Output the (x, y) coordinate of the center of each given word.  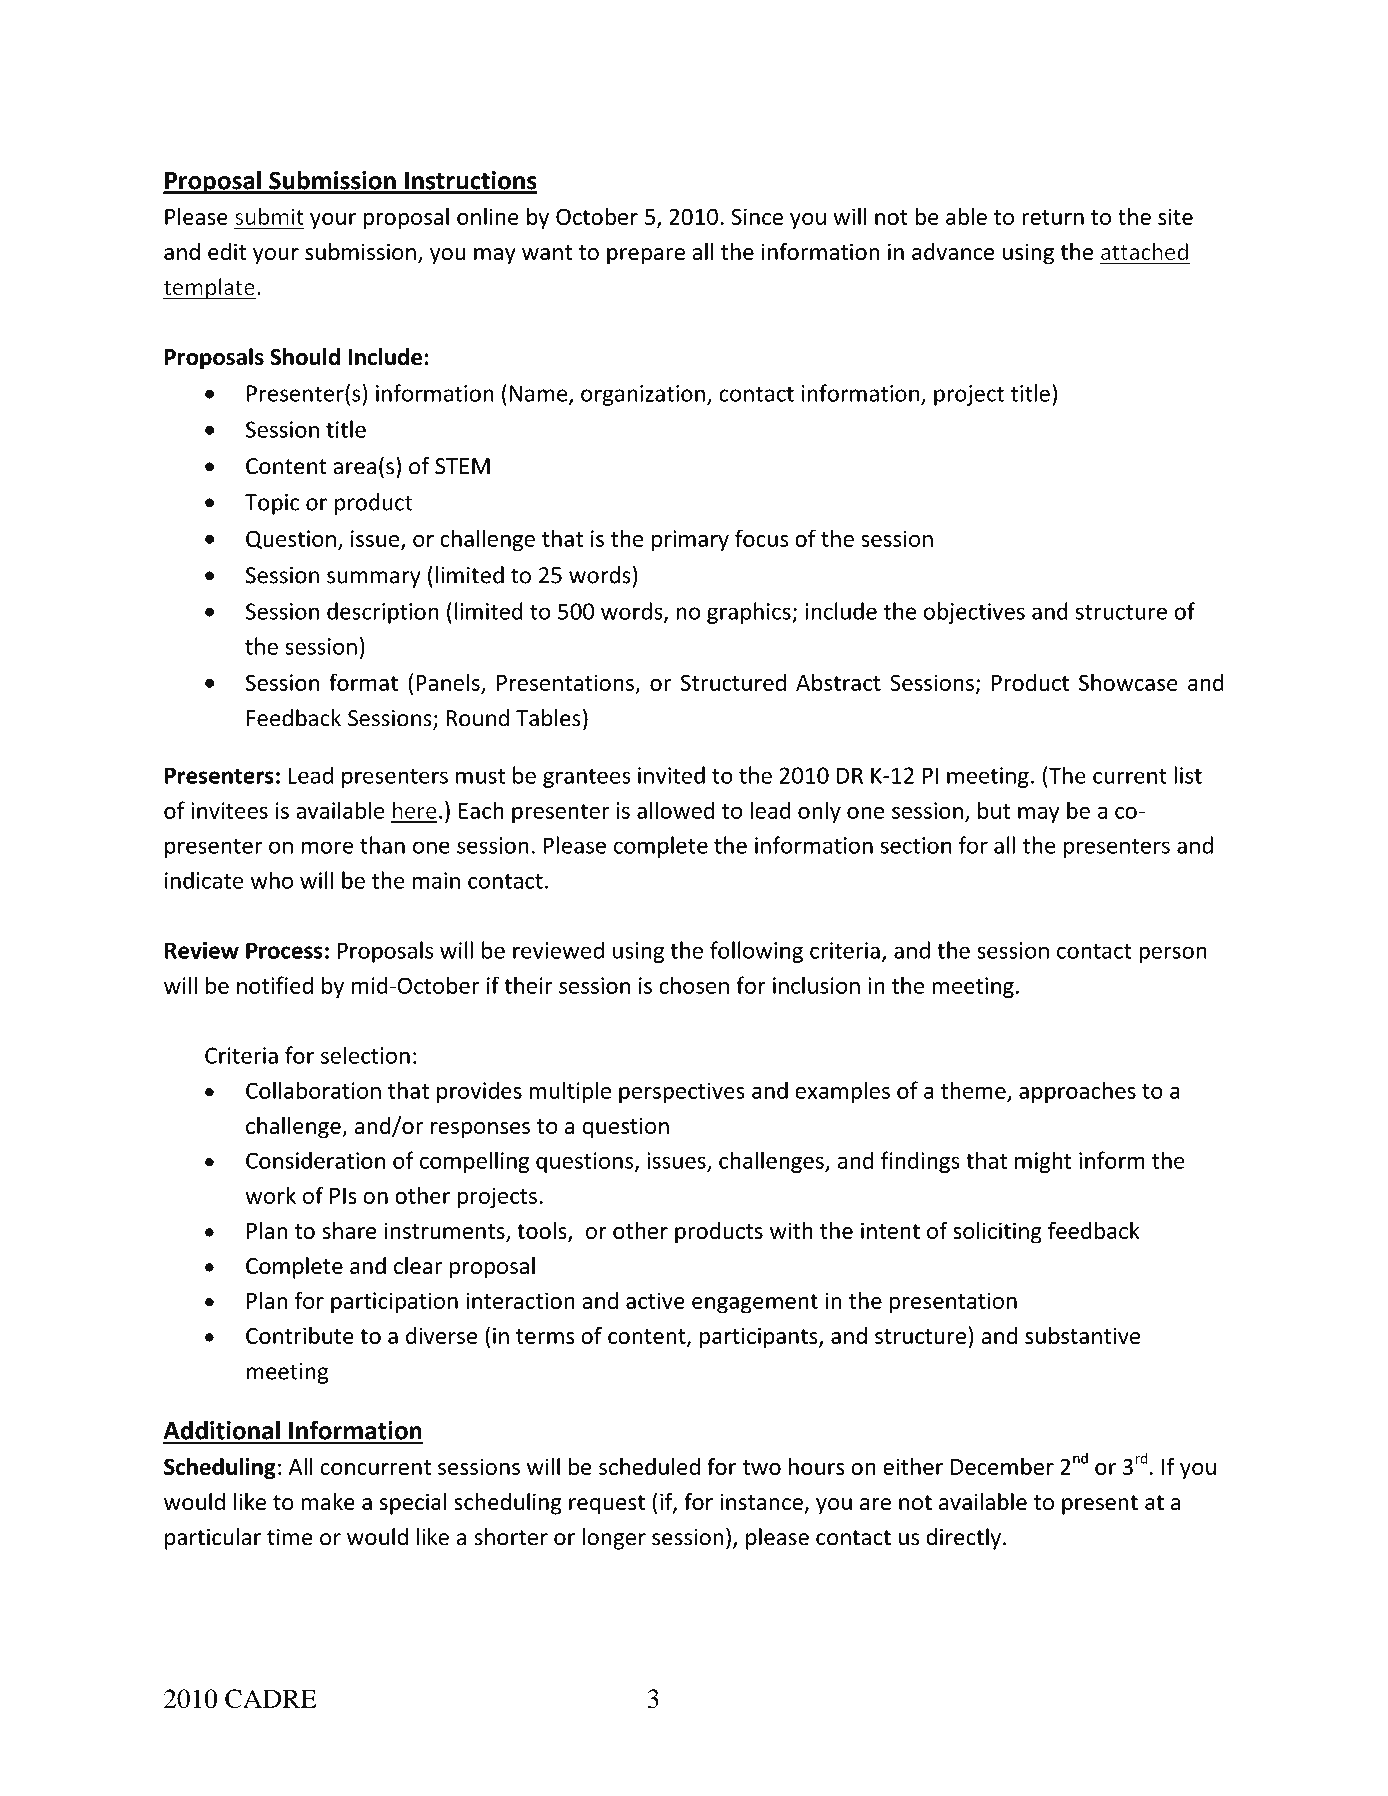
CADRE (271, 1699)
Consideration (315, 1160)
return (1053, 217)
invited (671, 775)
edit (227, 252)
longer (614, 1539)
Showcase (1128, 682)
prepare (646, 256)
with (791, 1230)
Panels (448, 682)
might (1043, 1162)
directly (963, 1539)
